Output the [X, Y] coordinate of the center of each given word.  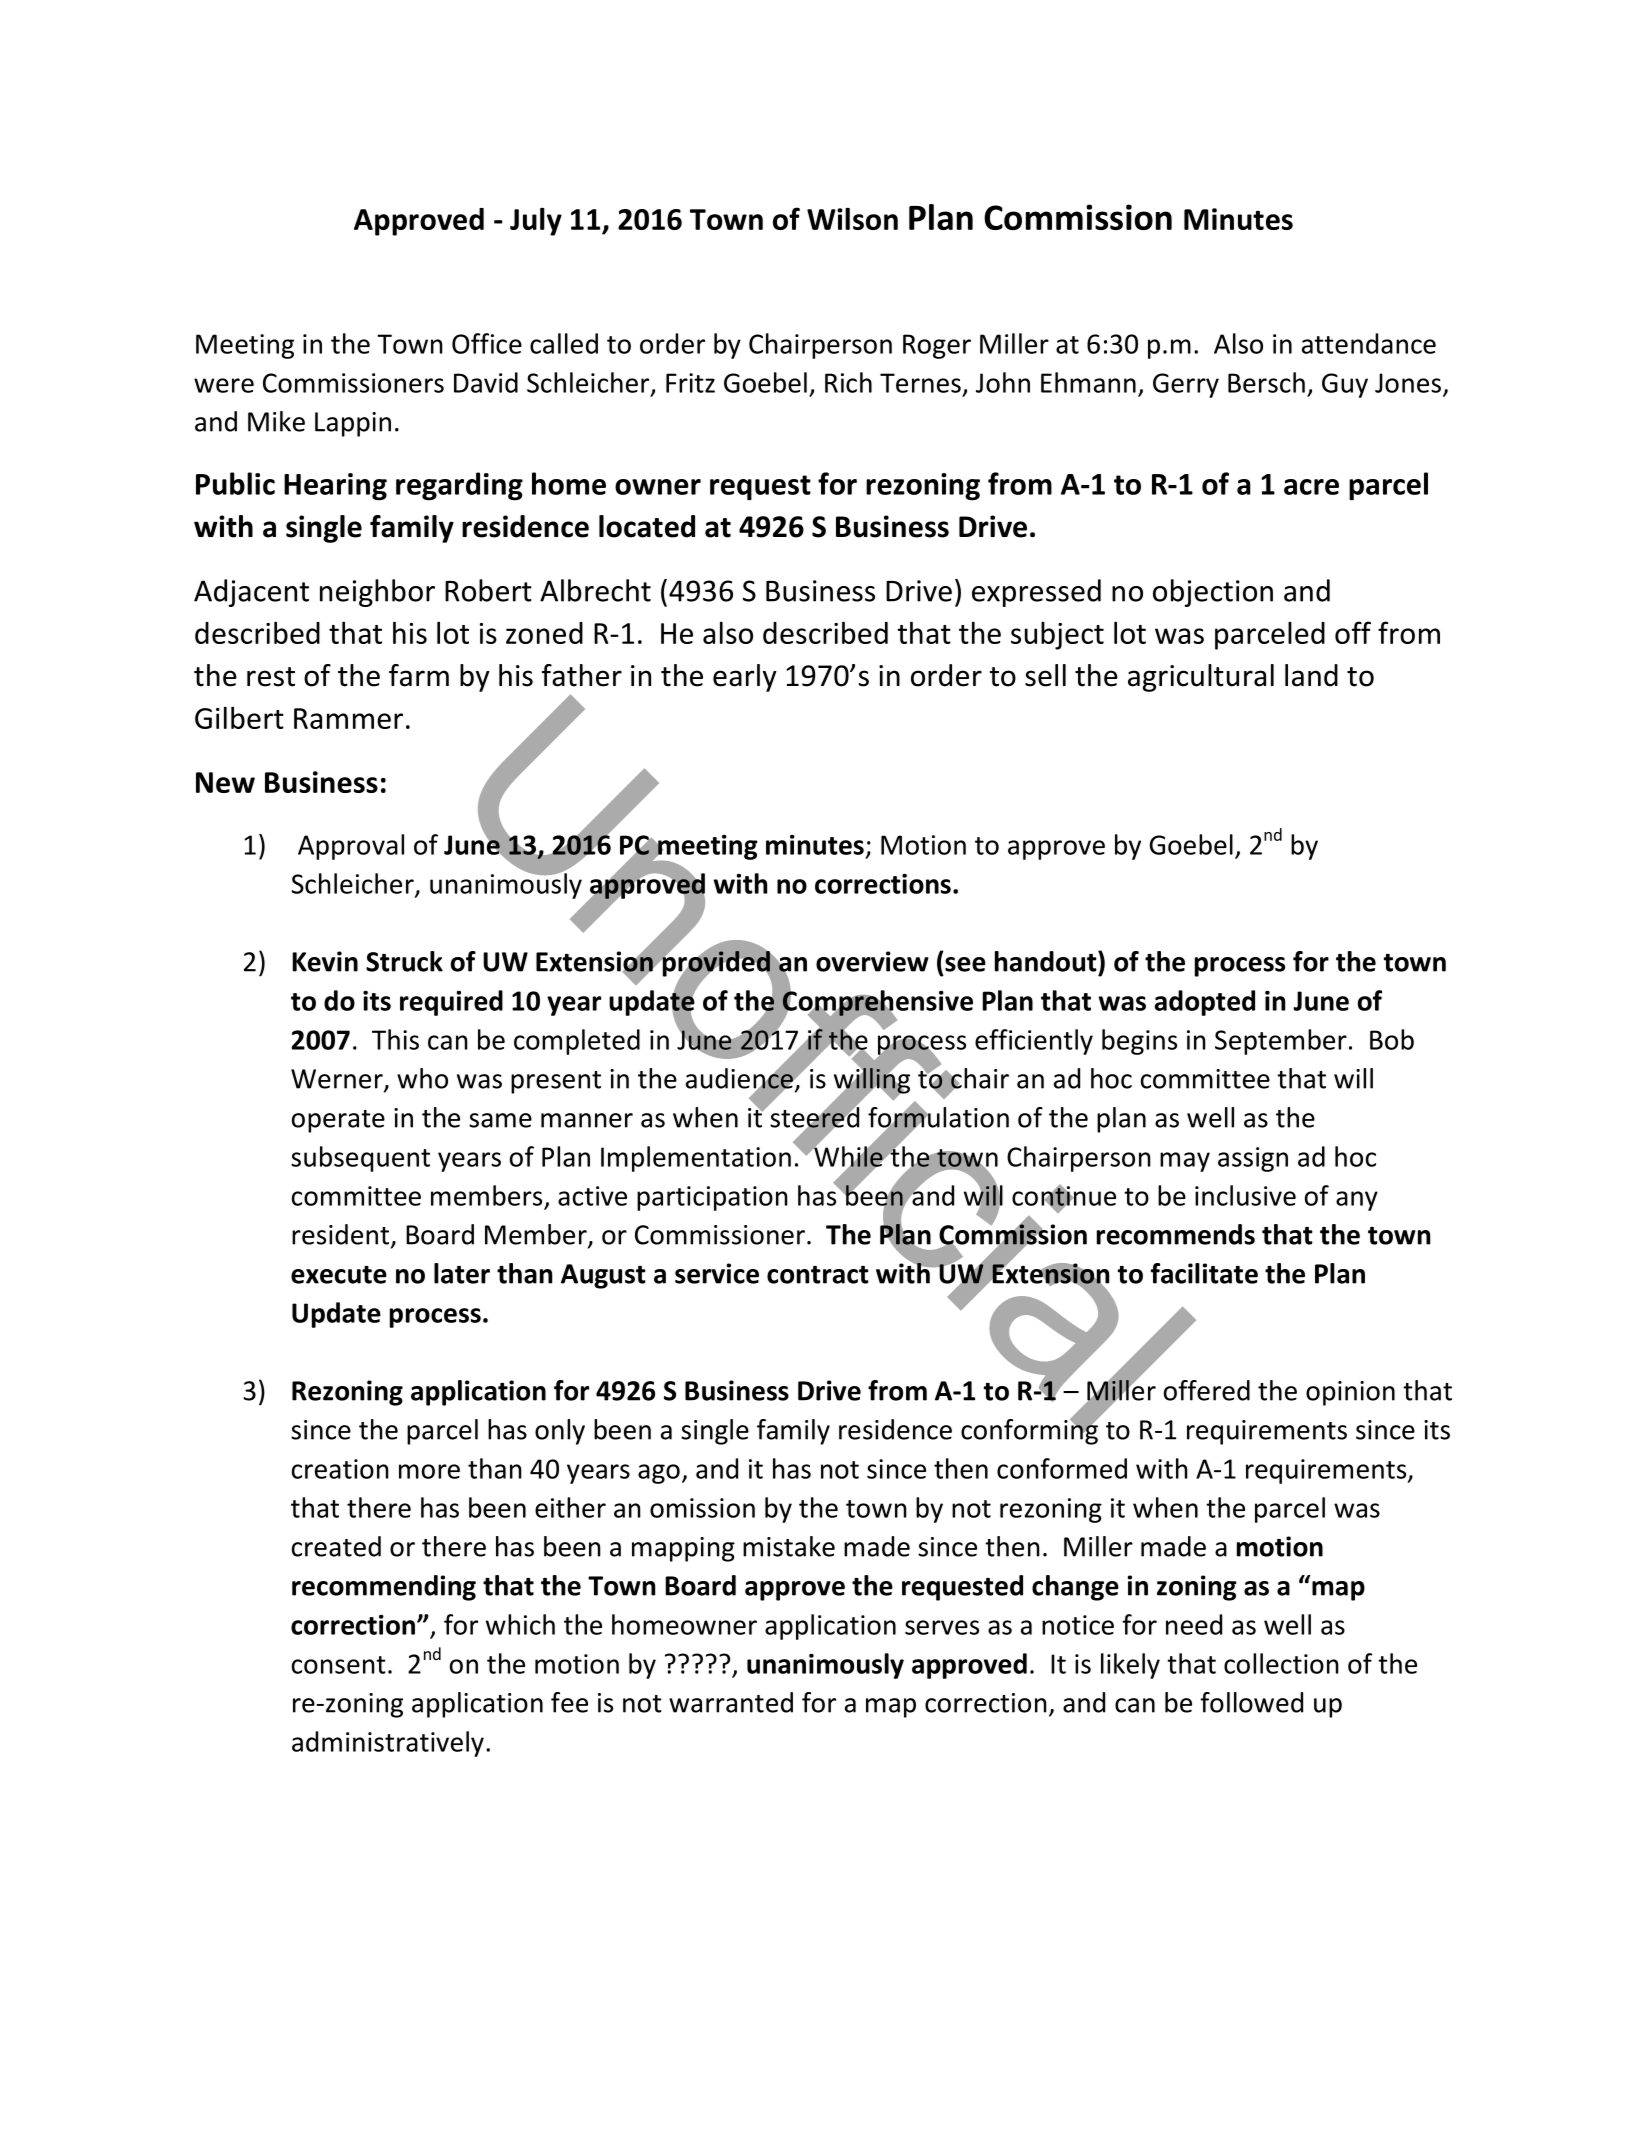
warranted [731, 1702]
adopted [1204, 1003]
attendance [1369, 343]
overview [872, 961]
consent [339, 1665]
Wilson [852, 219]
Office [487, 343]
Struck [404, 961]
